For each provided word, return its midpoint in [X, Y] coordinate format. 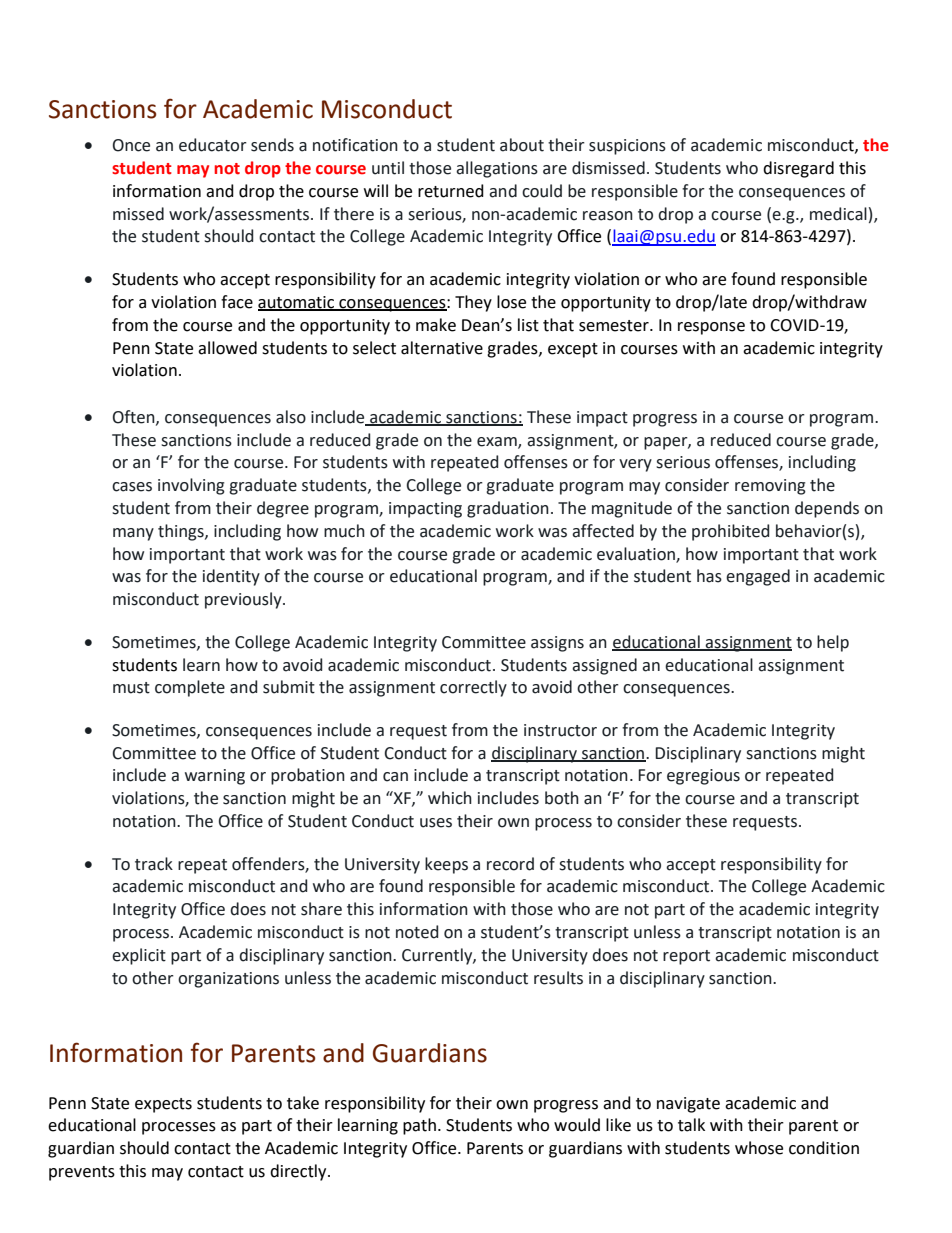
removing [770, 487]
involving [191, 486]
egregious [703, 777]
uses [436, 823]
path [419, 1126]
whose [759, 1148]
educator [213, 145]
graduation [508, 509]
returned [451, 191]
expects [163, 1105]
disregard [798, 169]
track [154, 864]
